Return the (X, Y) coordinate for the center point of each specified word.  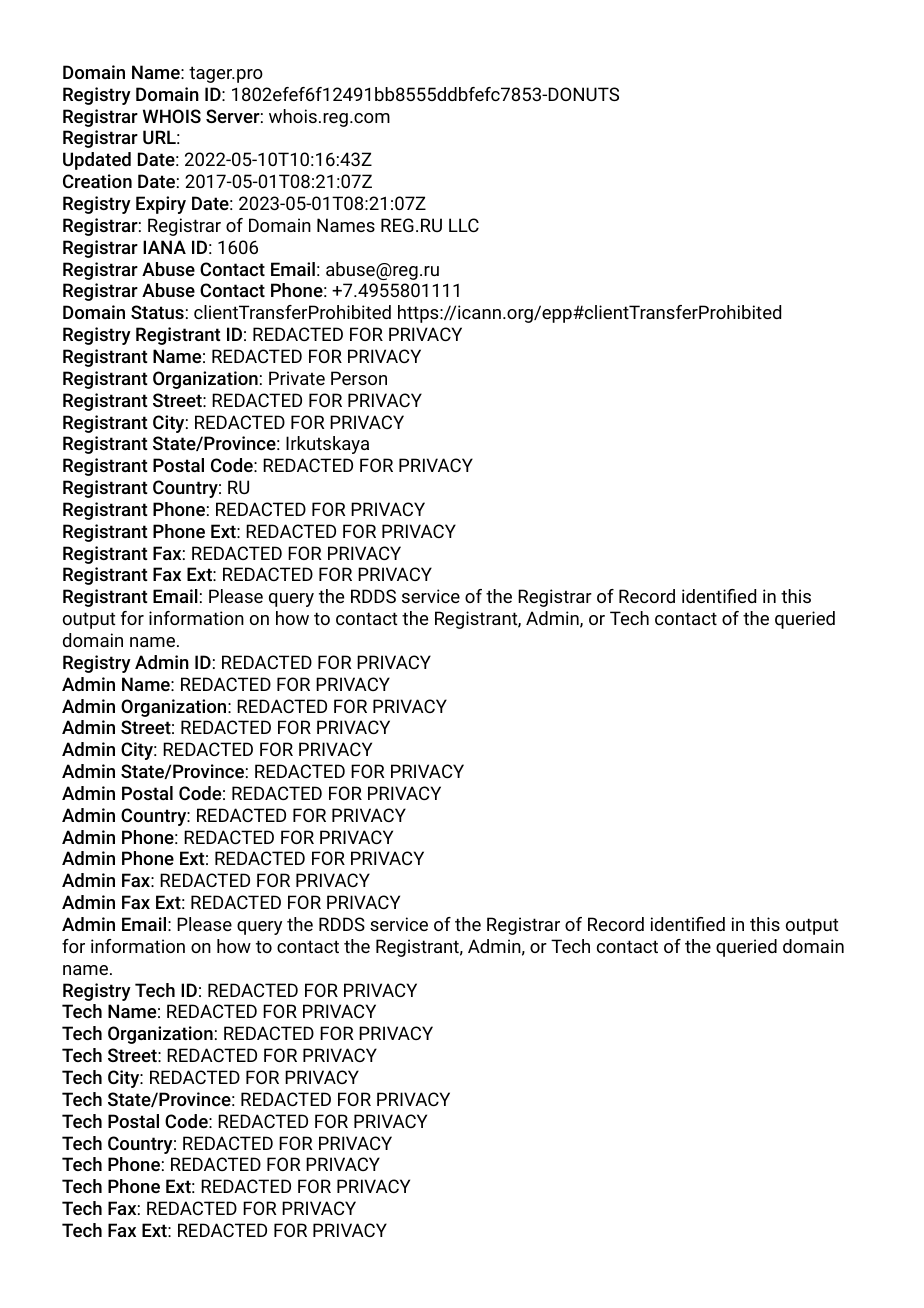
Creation (97, 181)
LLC (464, 225)
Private (297, 378)
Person (359, 378)
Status (157, 312)
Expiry (161, 205)
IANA (164, 247)
